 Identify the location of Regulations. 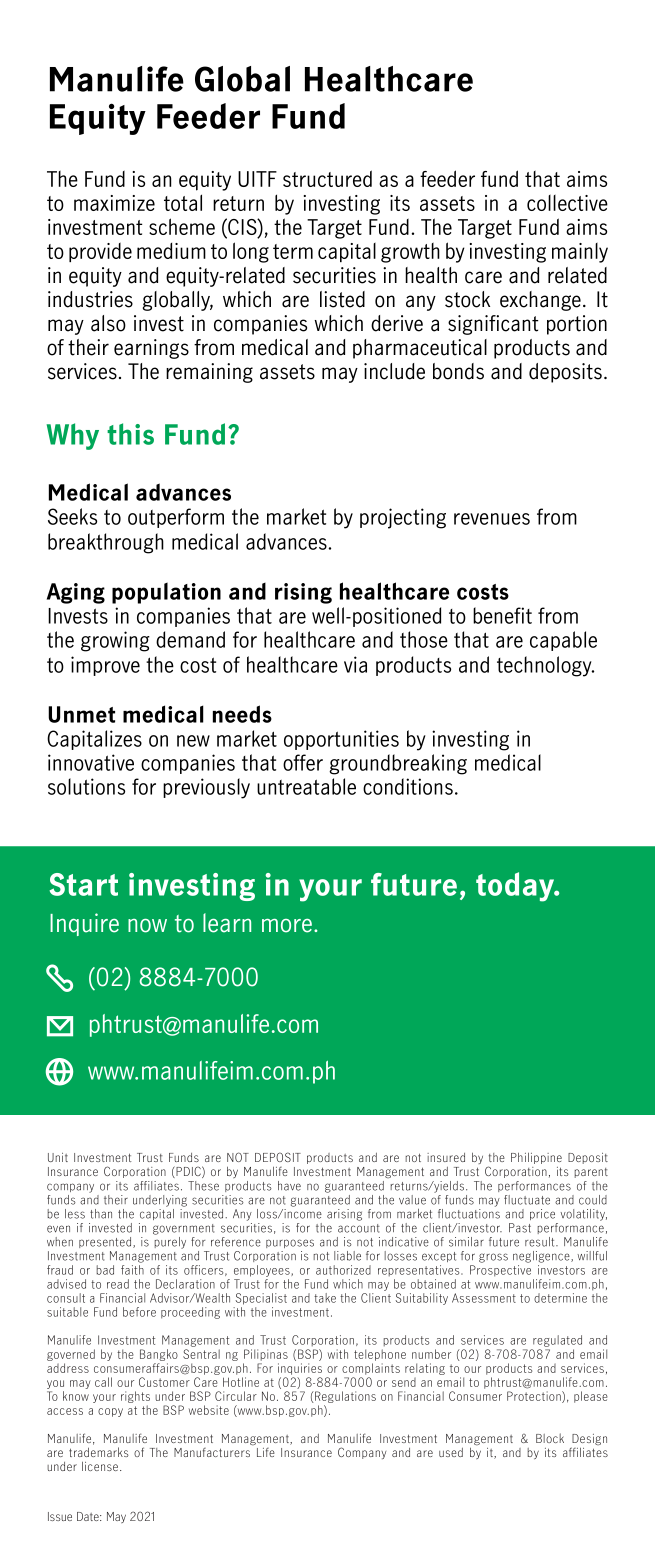
(344, 1398).
